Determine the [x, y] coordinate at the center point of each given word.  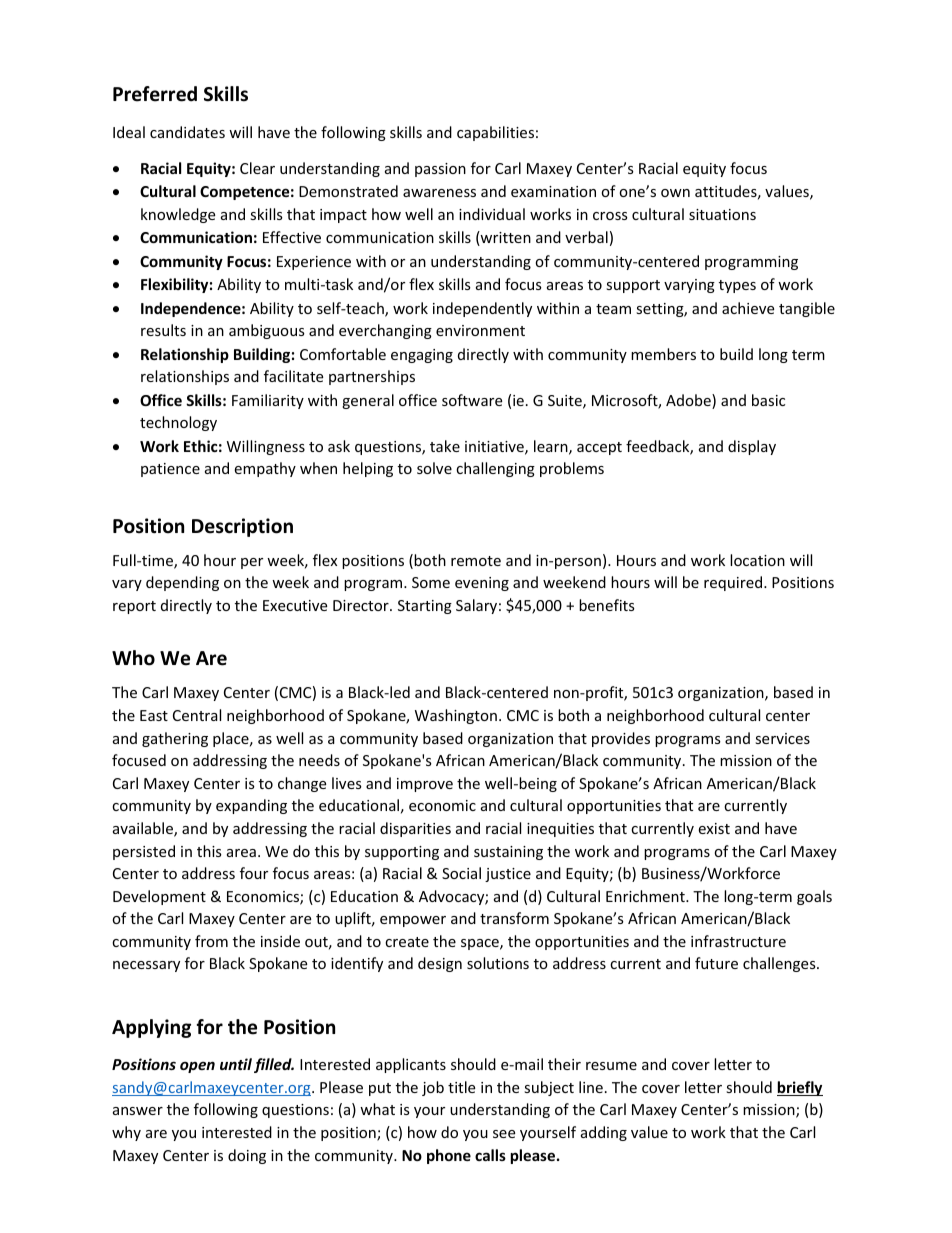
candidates [187, 132]
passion [440, 170]
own [675, 193]
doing [247, 1156]
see [504, 1134]
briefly [800, 1088]
